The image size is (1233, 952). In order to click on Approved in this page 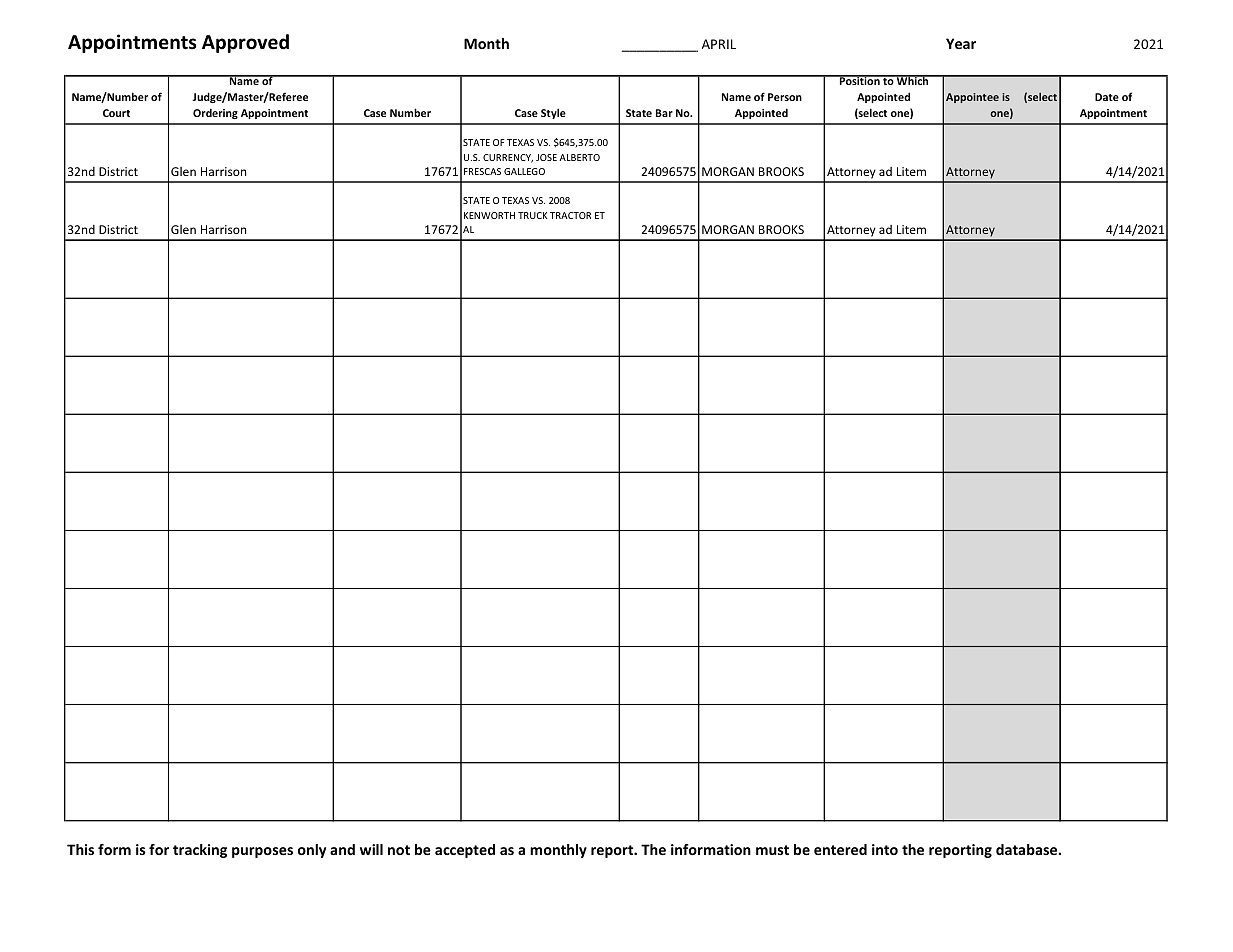, I will do `click(245, 43)`.
